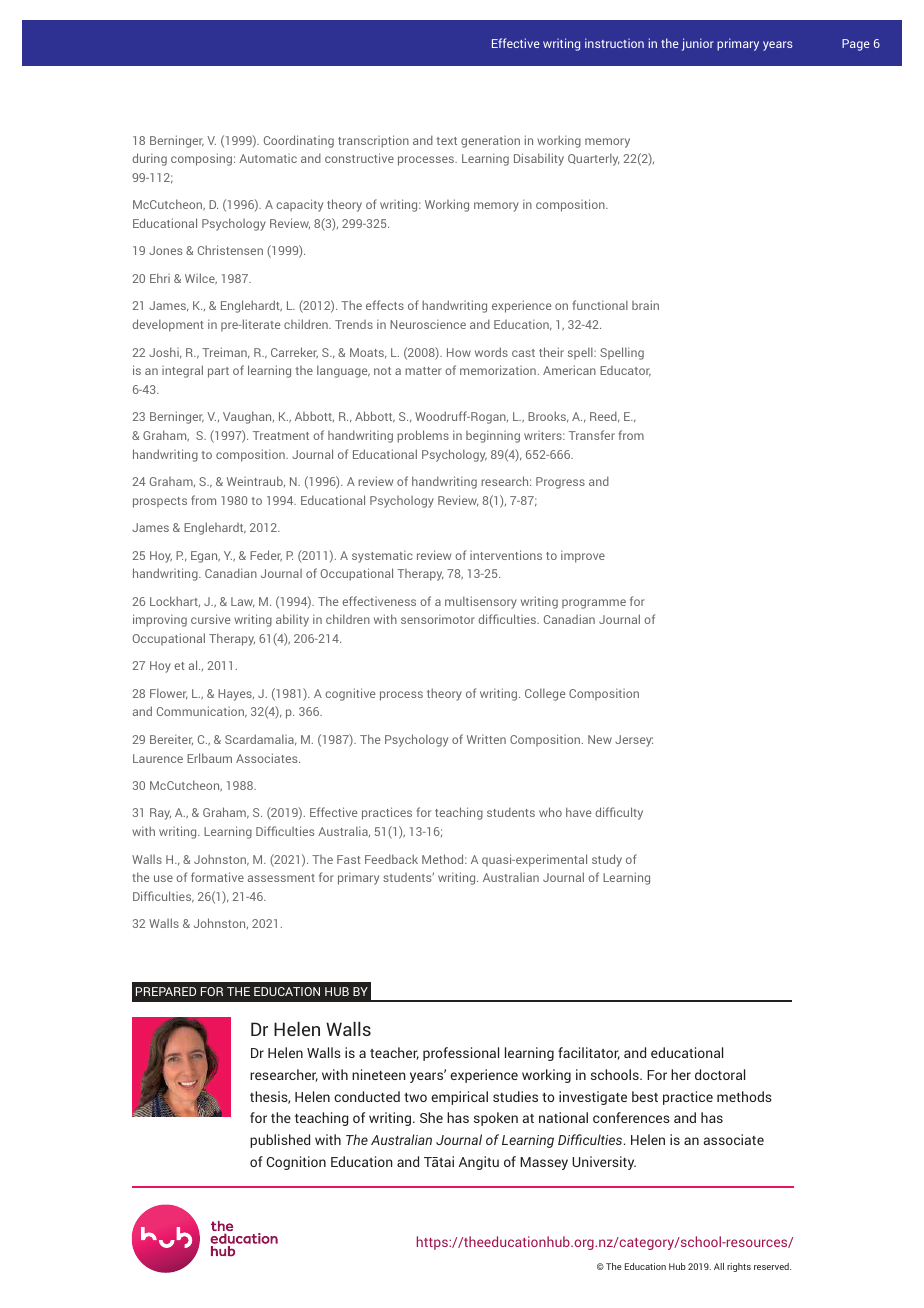 The image size is (924, 1308). Describe the element at coordinates (772, 1266) in the screenshot. I see `reserved` at that location.
